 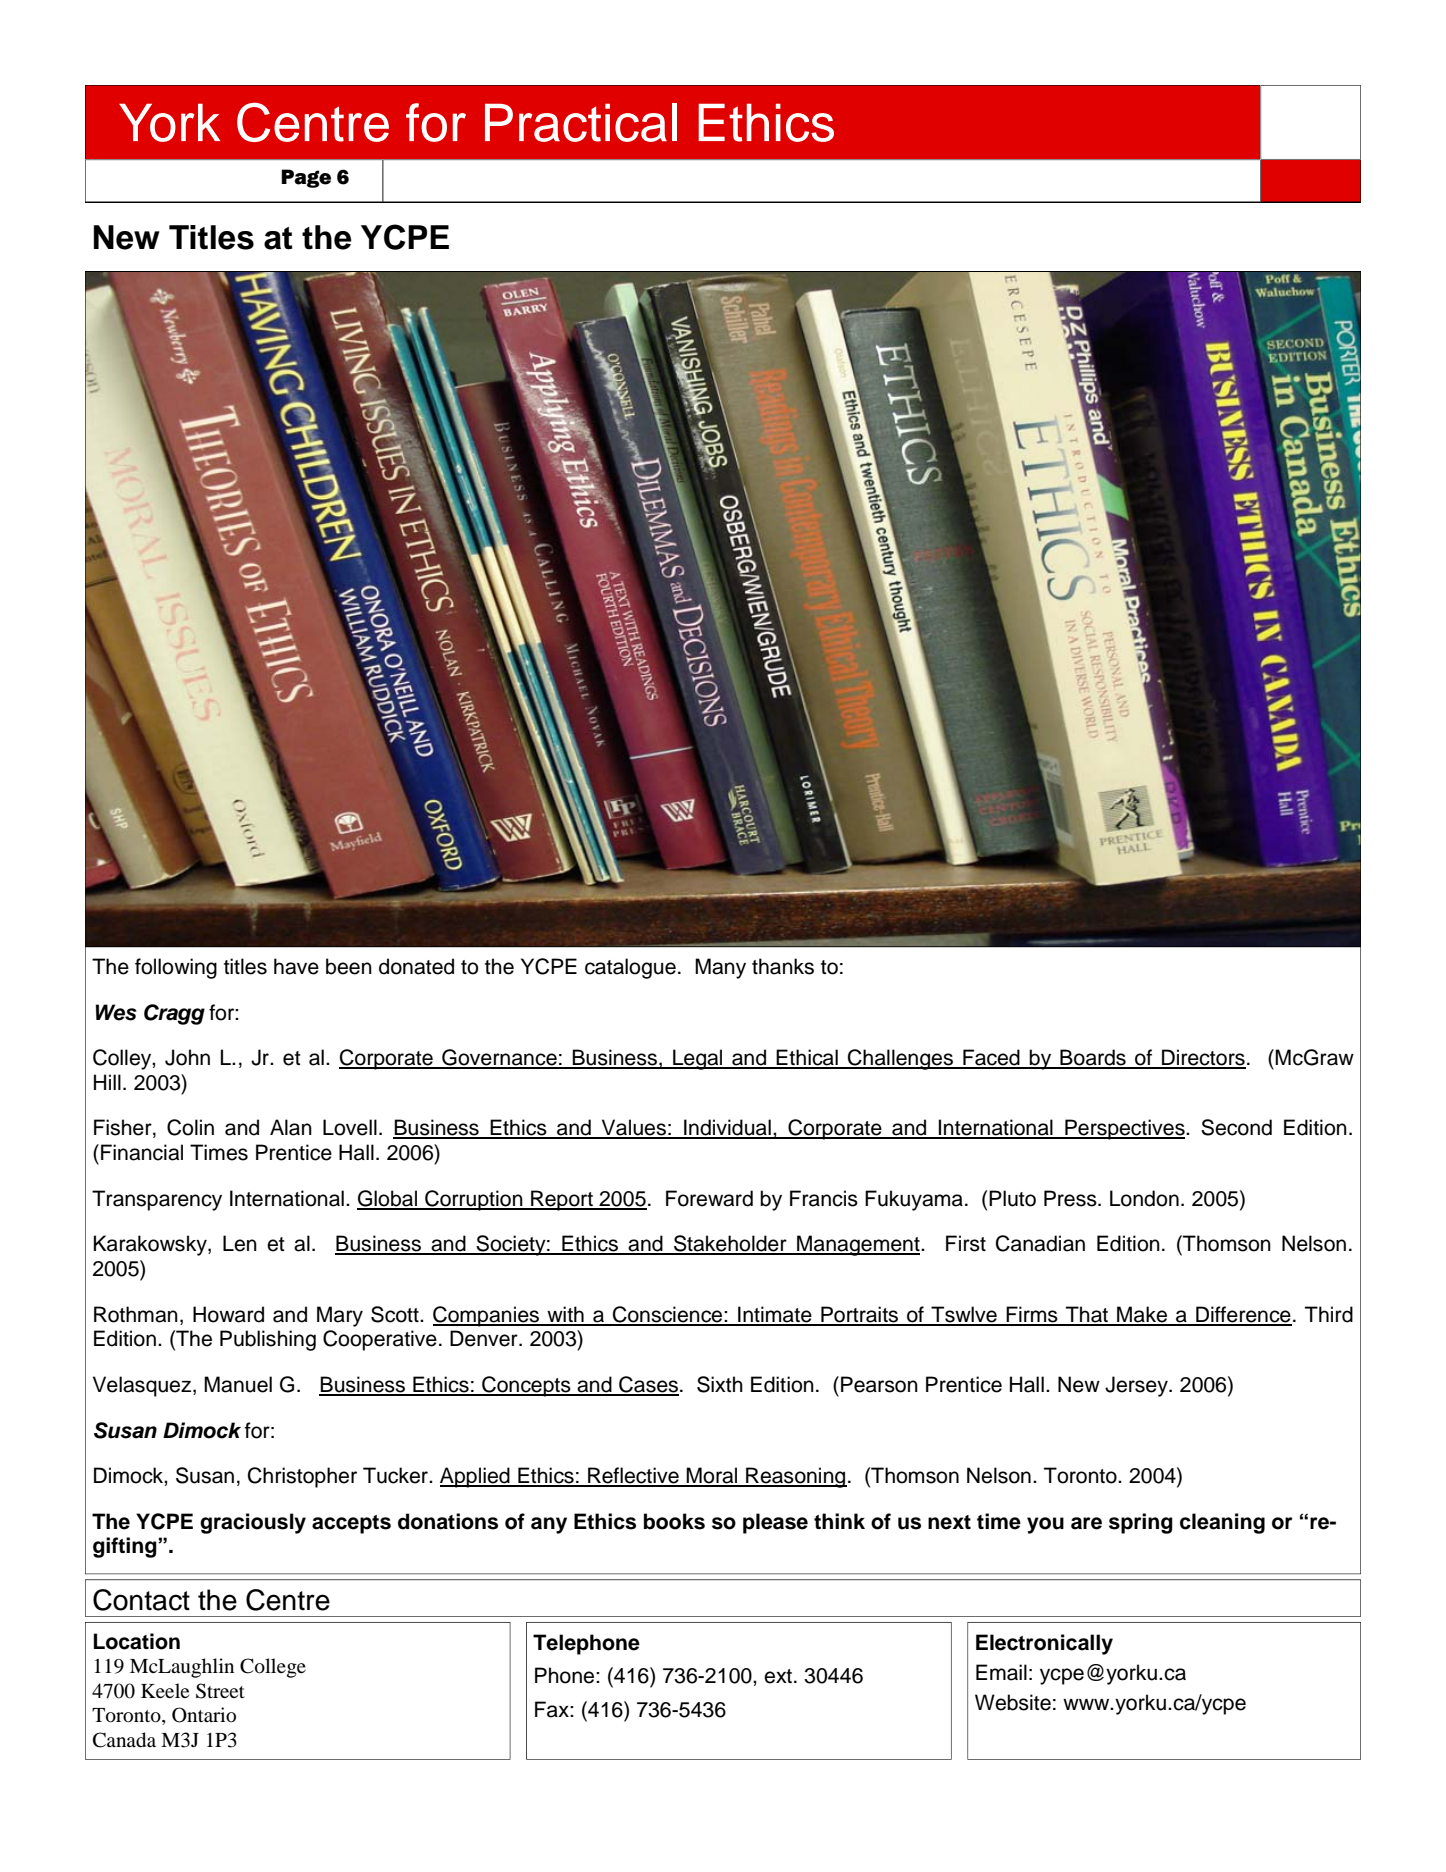 I want to click on catalogue, so click(x=630, y=968).
